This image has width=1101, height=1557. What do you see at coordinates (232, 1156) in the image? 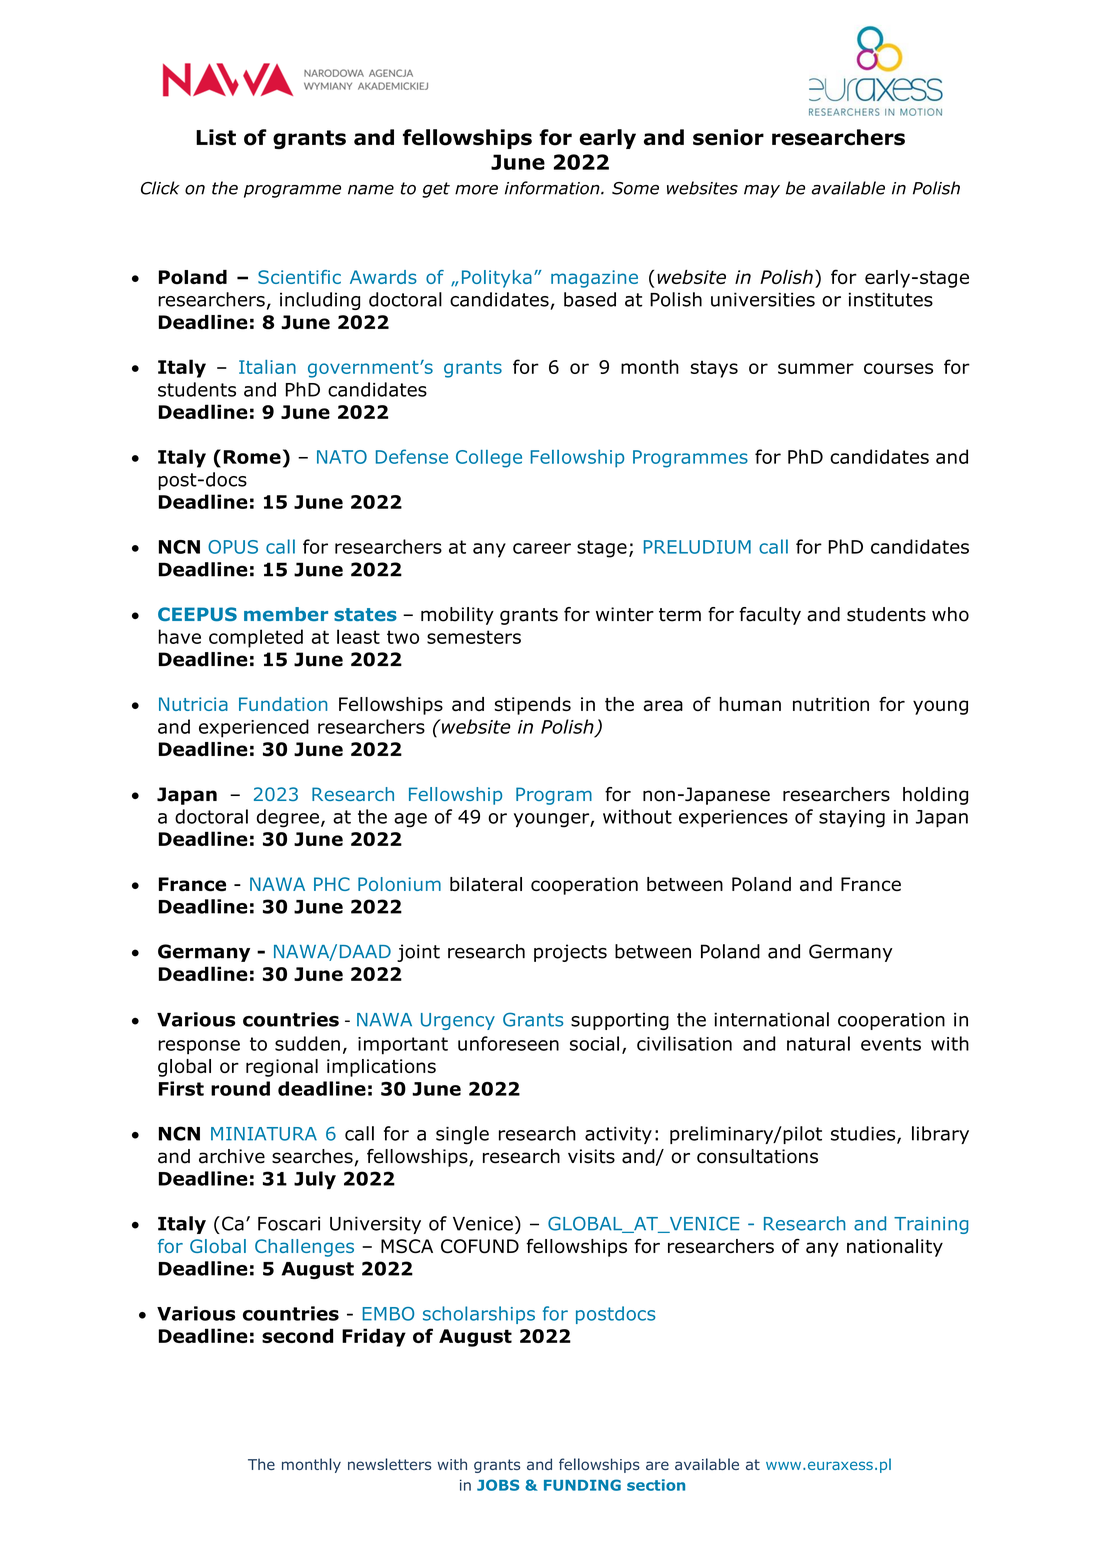
I see `archive` at bounding box center [232, 1156].
